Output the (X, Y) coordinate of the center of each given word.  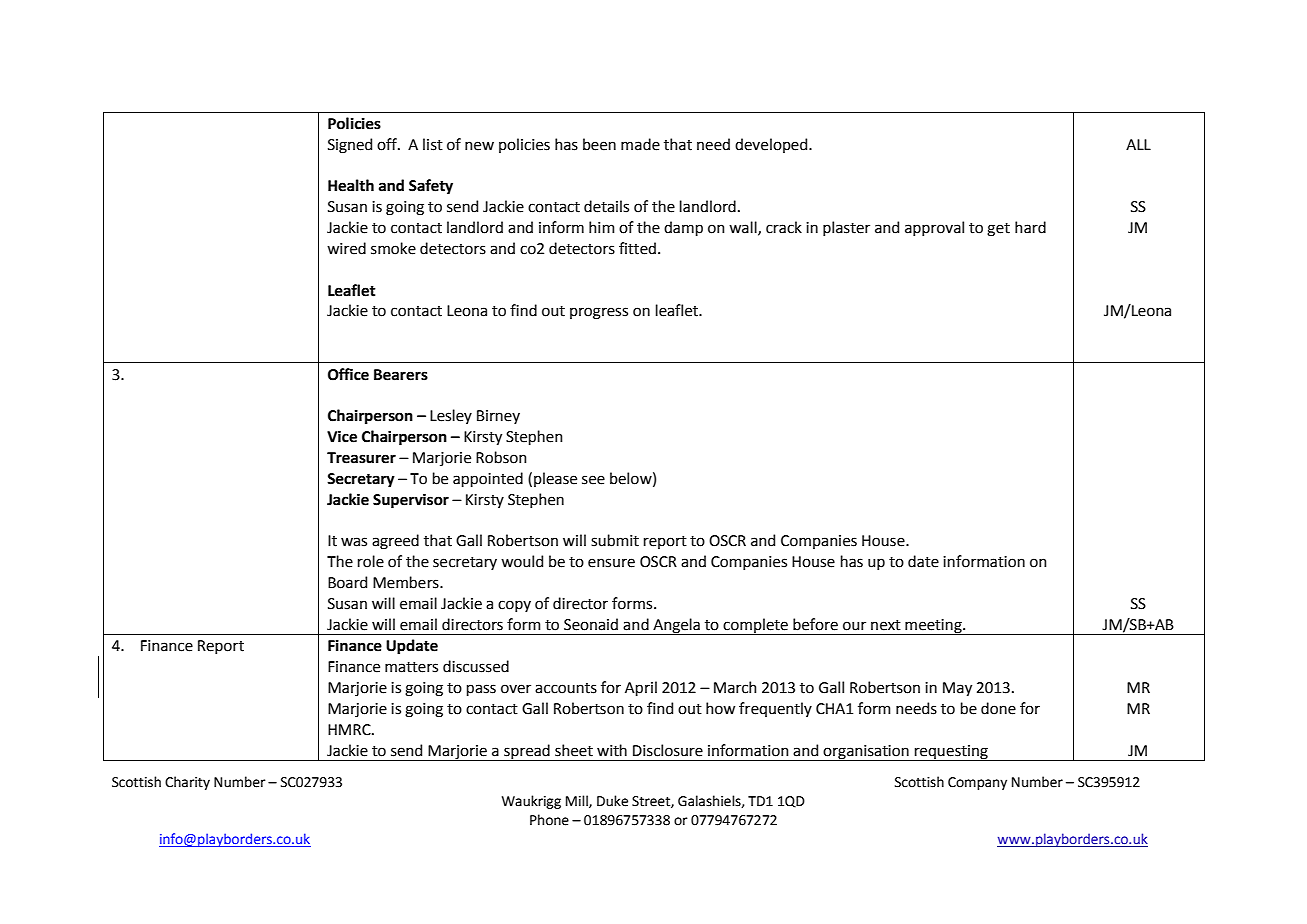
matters (411, 667)
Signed (350, 146)
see (593, 480)
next (886, 625)
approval (934, 228)
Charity (187, 783)
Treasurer (361, 458)
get (998, 230)
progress (599, 313)
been (599, 144)
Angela (676, 626)
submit (615, 540)
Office (348, 374)
